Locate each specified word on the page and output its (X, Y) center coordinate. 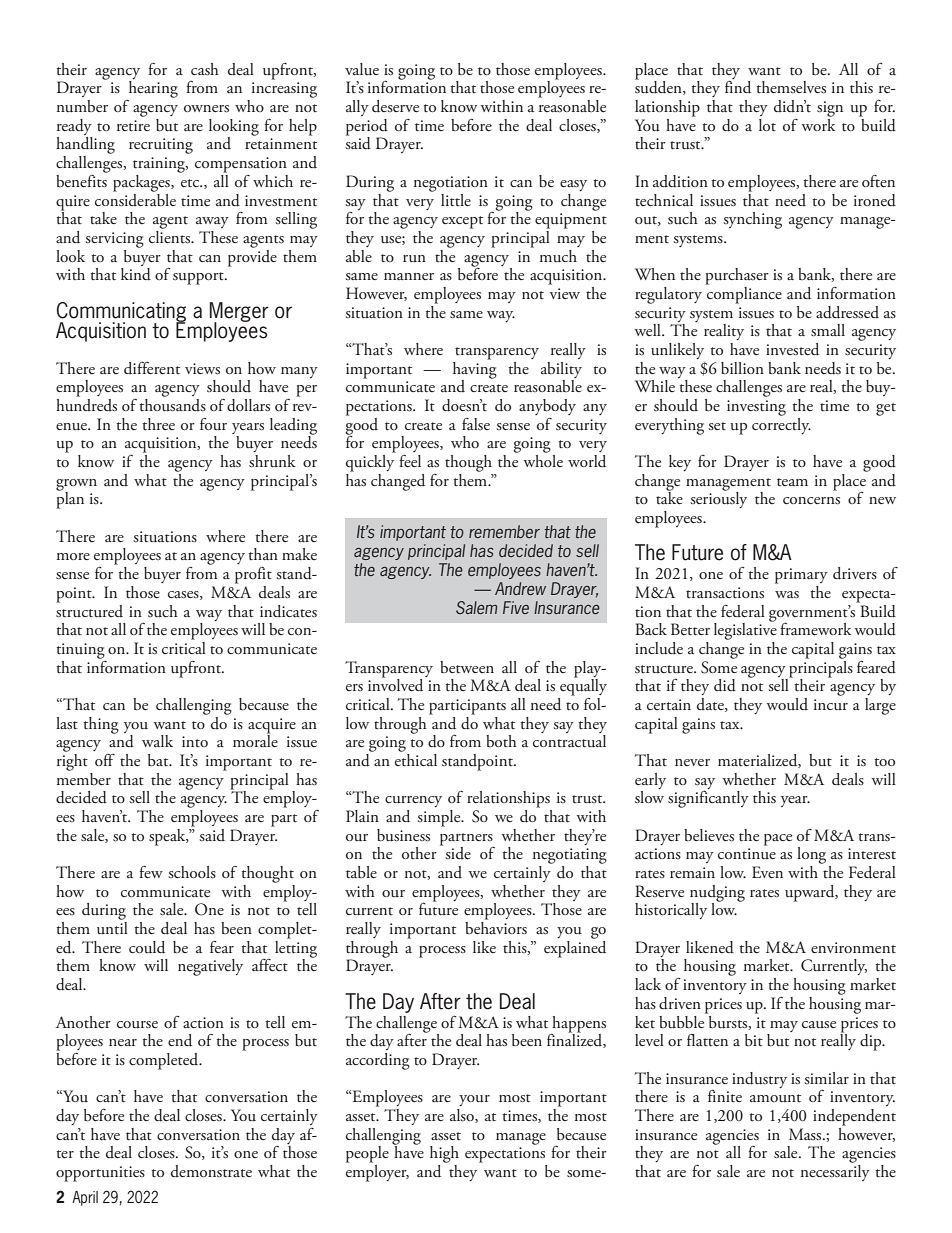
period (367, 128)
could (147, 947)
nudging (717, 894)
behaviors (496, 926)
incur (831, 704)
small (828, 330)
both (501, 741)
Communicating (121, 313)
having (475, 370)
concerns (811, 501)
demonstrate (211, 1171)
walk (157, 741)
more (73, 556)
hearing (153, 89)
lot (767, 125)
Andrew (520, 588)
